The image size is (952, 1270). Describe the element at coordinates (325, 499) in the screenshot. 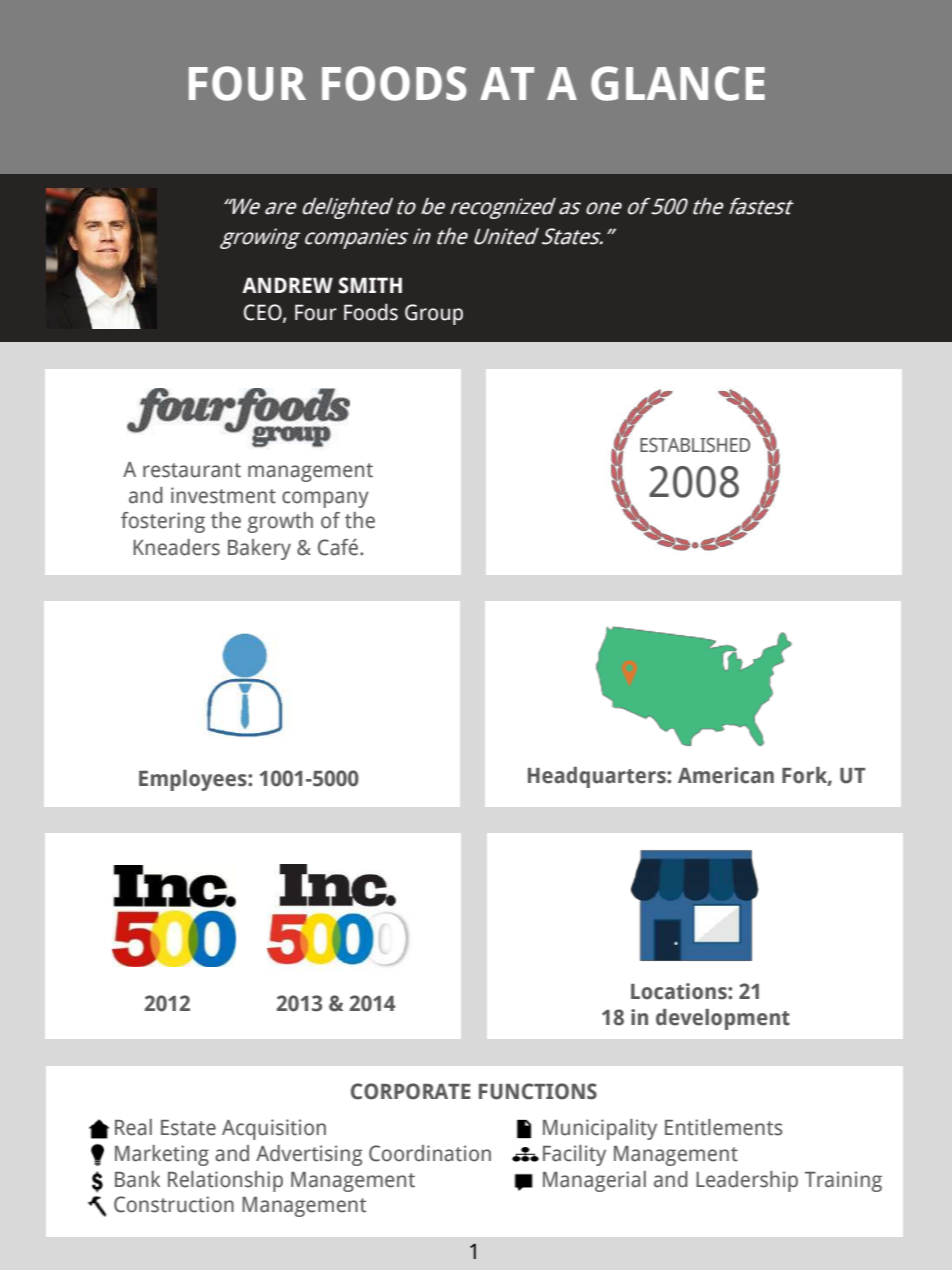

I see `company` at that location.
